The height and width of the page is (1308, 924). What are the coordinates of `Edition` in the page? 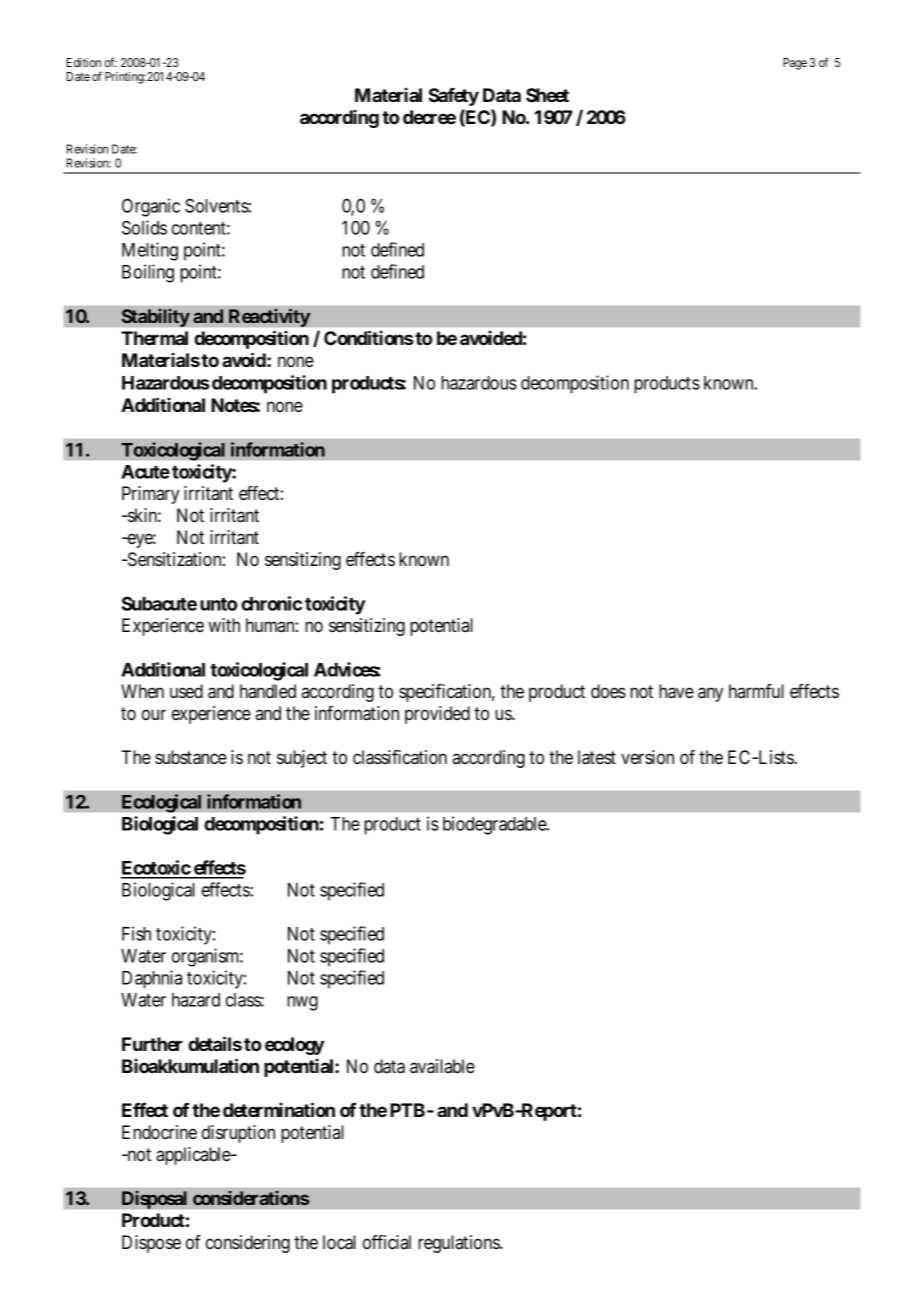 It's located at (84, 62).
